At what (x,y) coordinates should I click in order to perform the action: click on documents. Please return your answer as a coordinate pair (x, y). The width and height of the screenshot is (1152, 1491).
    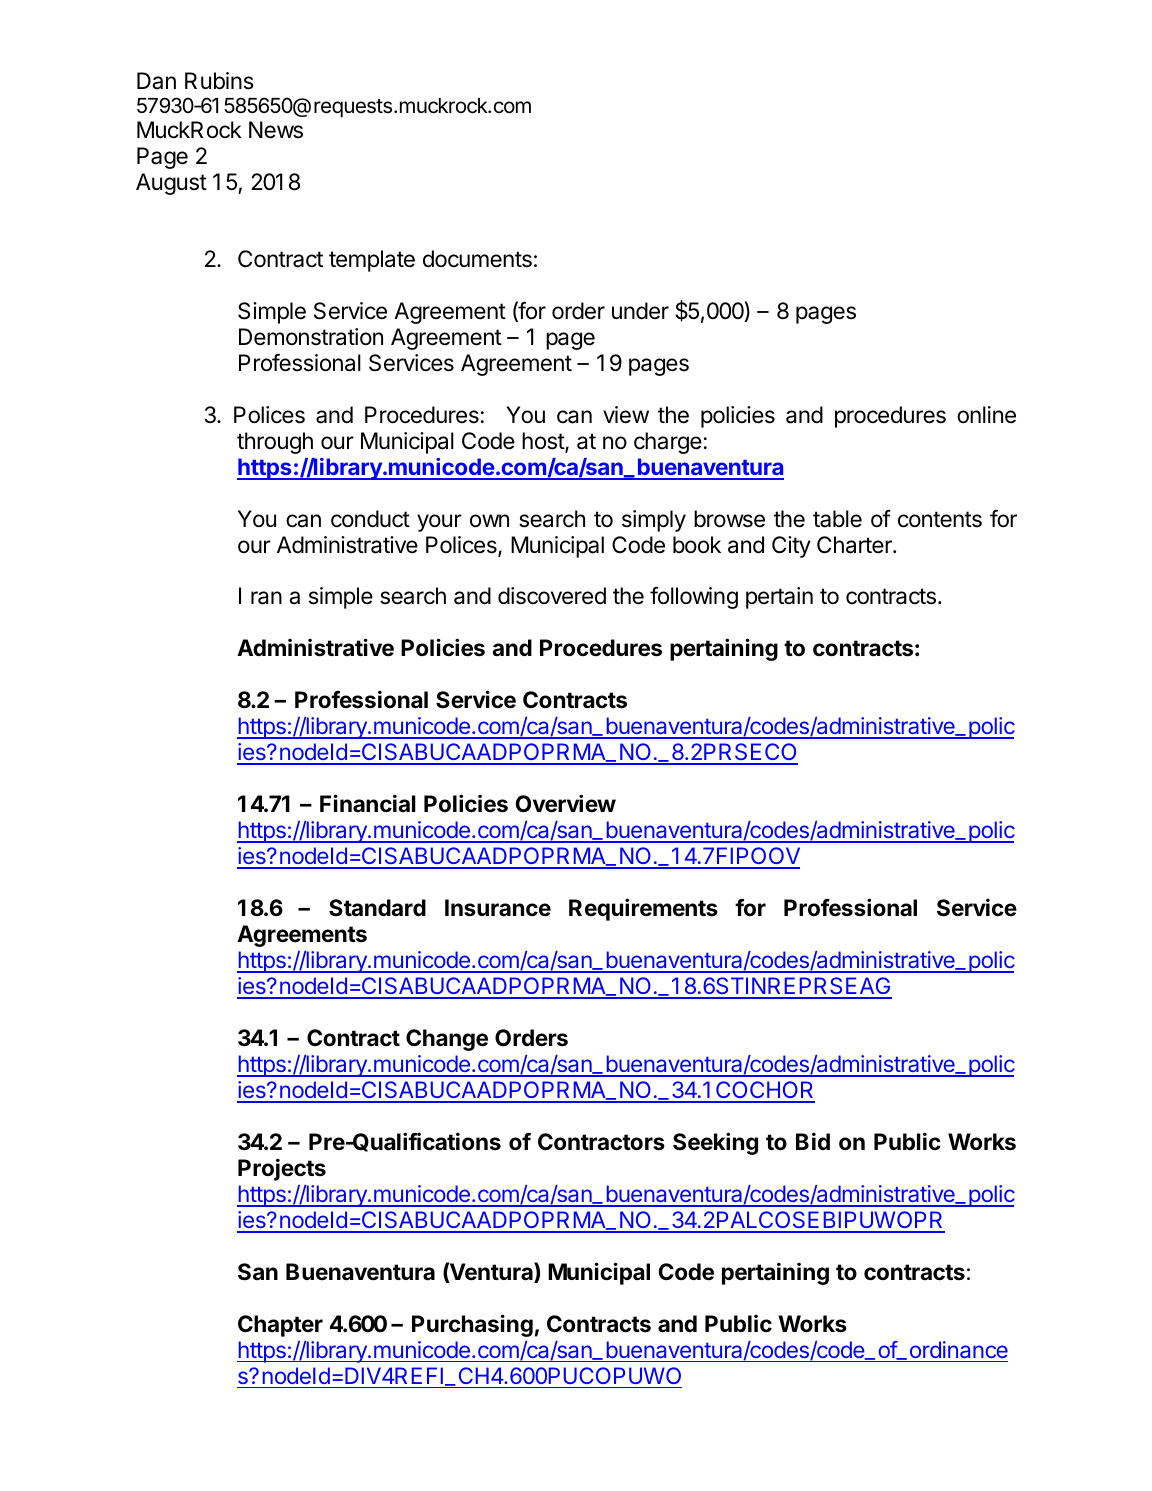
    Looking at the image, I should click on (477, 259).
